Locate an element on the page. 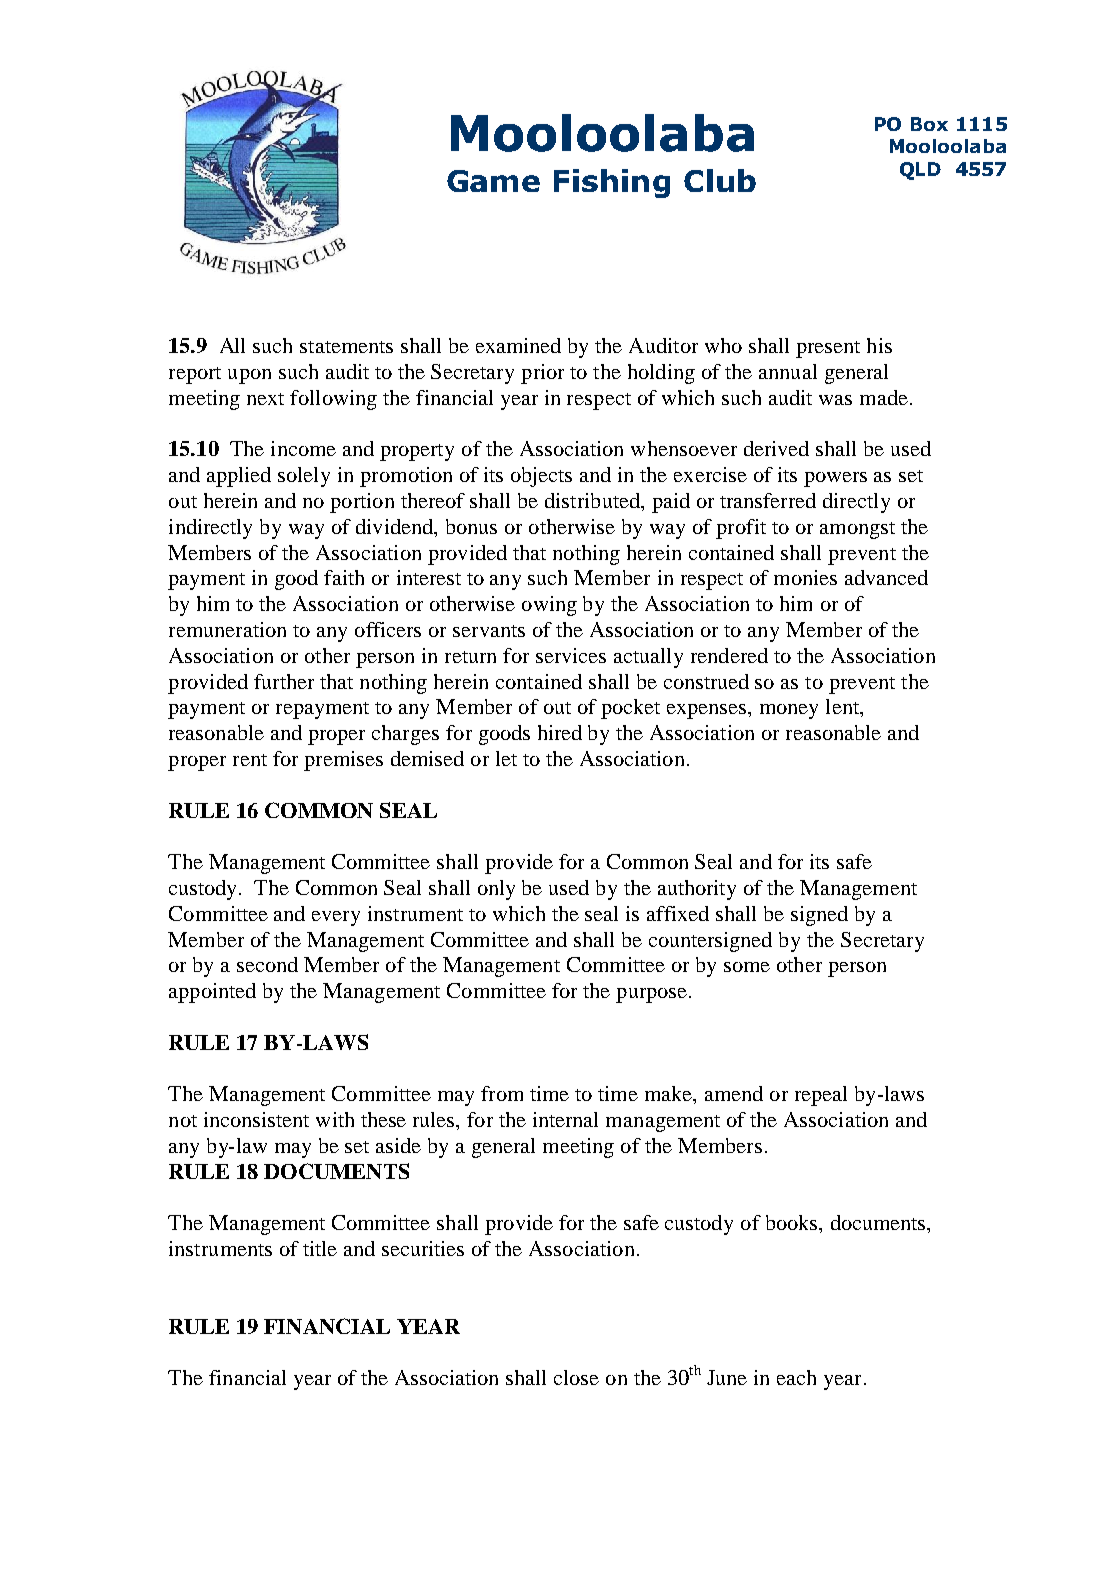 This page has width=1113, height=1574. lent is located at coordinates (844, 708).
